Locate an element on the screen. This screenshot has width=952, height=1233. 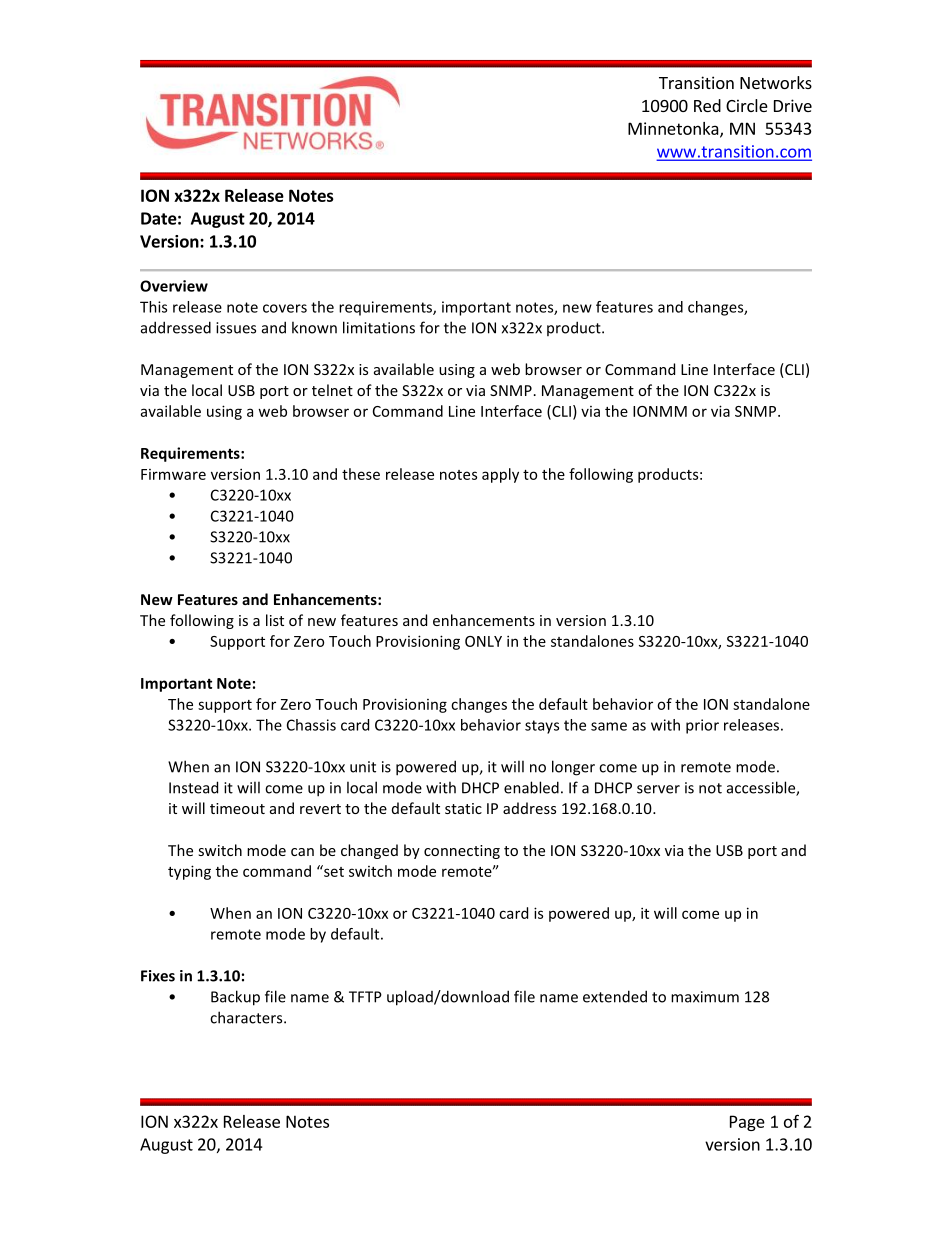
characters is located at coordinates (247, 1017).
